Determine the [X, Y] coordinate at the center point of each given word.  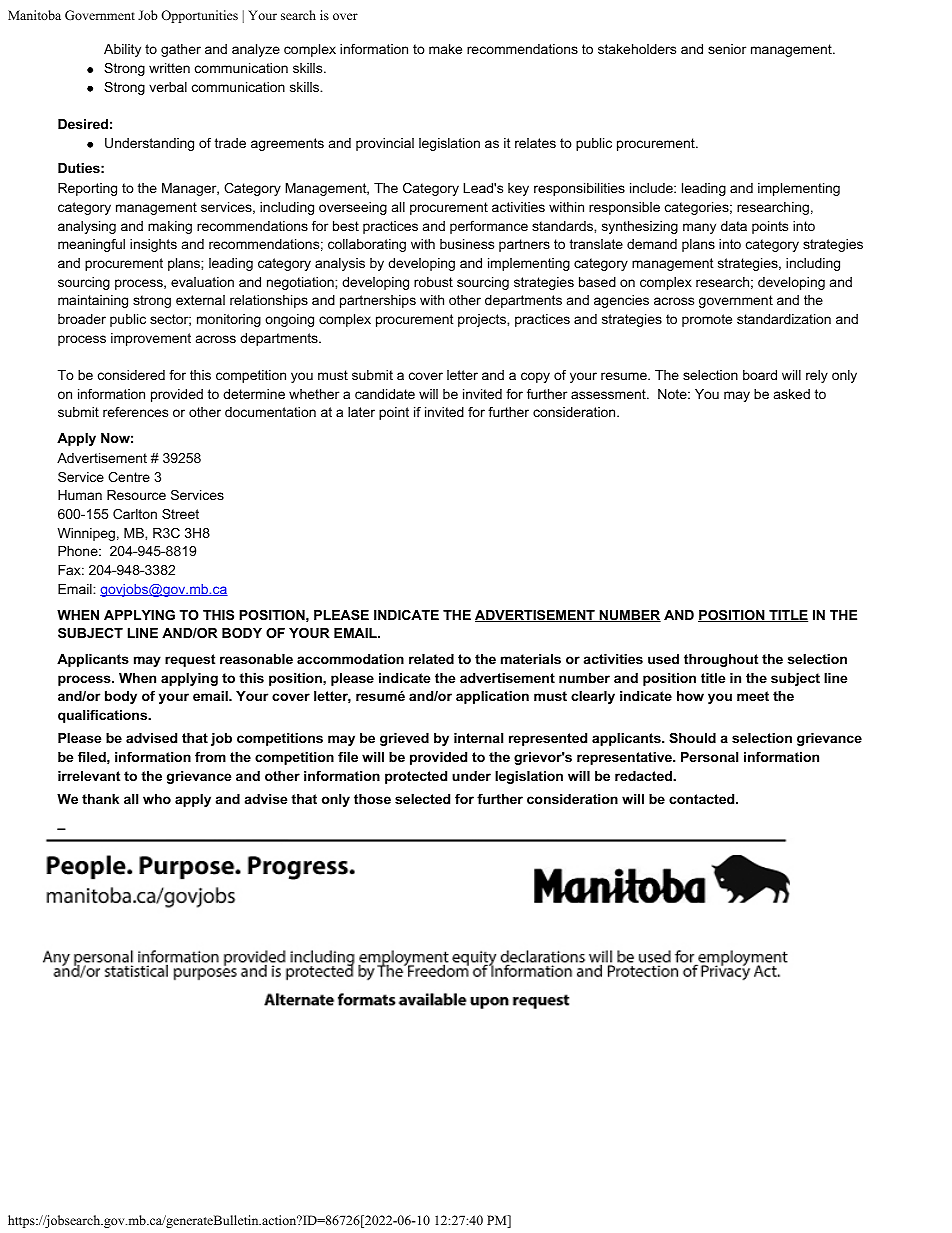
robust [433, 282]
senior [727, 49]
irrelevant [89, 776]
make [445, 49]
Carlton [135, 514]
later [361, 412]
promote [707, 320]
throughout [721, 660]
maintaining [93, 301]
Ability [122, 50]
